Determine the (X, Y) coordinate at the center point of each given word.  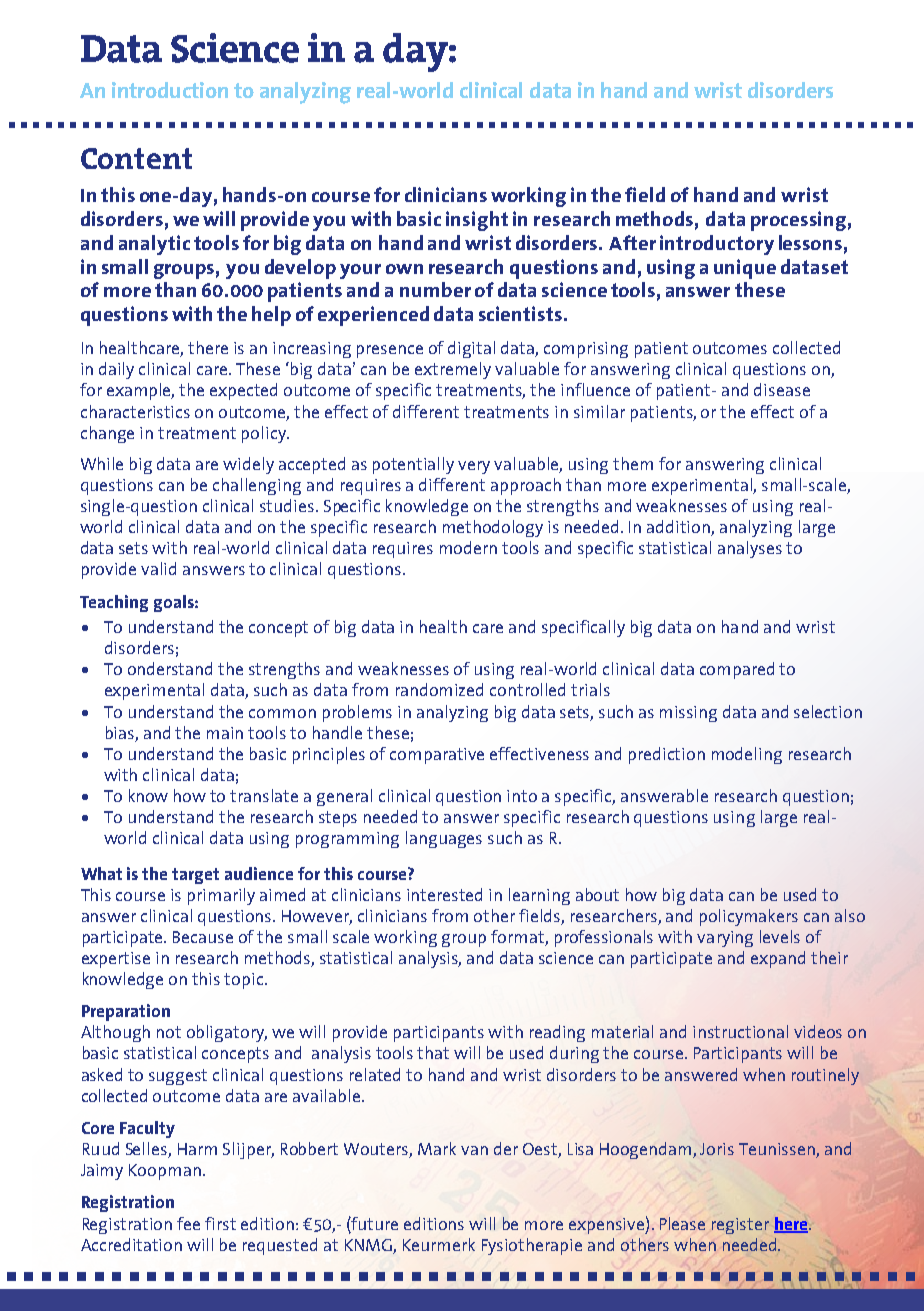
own (404, 269)
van (474, 1150)
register (740, 1226)
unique (745, 269)
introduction (170, 90)
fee (188, 1223)
